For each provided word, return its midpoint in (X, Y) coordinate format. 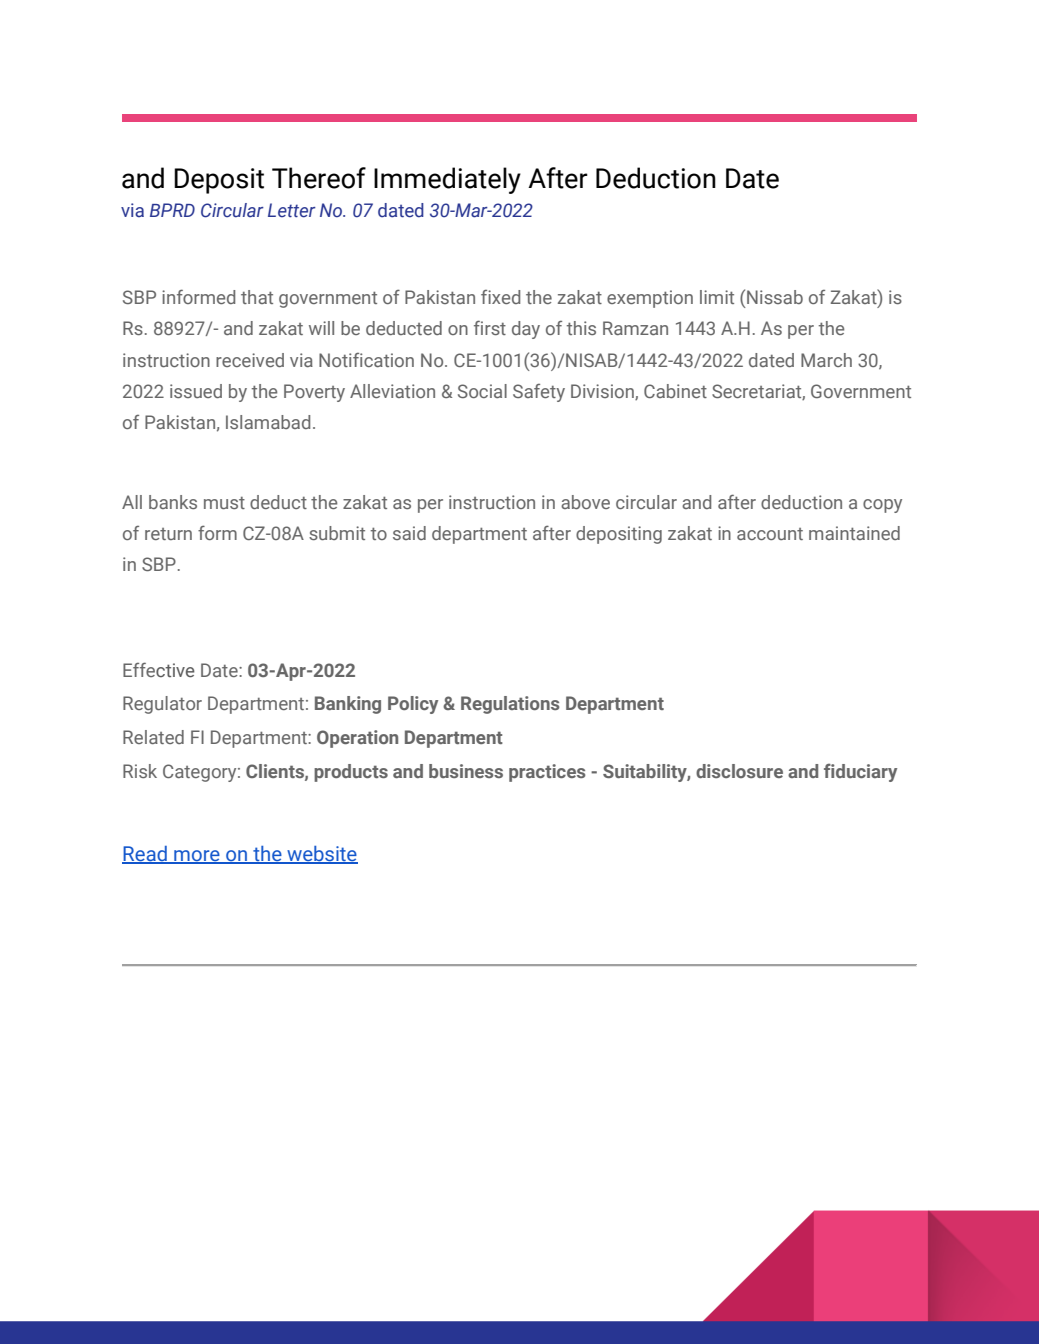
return (168, 534)
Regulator (162, 705)
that (257, 297)
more (197, 856)
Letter (292, 210)
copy (882, 506)
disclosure (739, 771)
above (585, 502)
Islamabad (268, 422)
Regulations (510, 705)
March (826, 360)
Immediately (447, 180)
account (770, 534)
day (526, 330)
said (409, 533)
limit (717, 297)
